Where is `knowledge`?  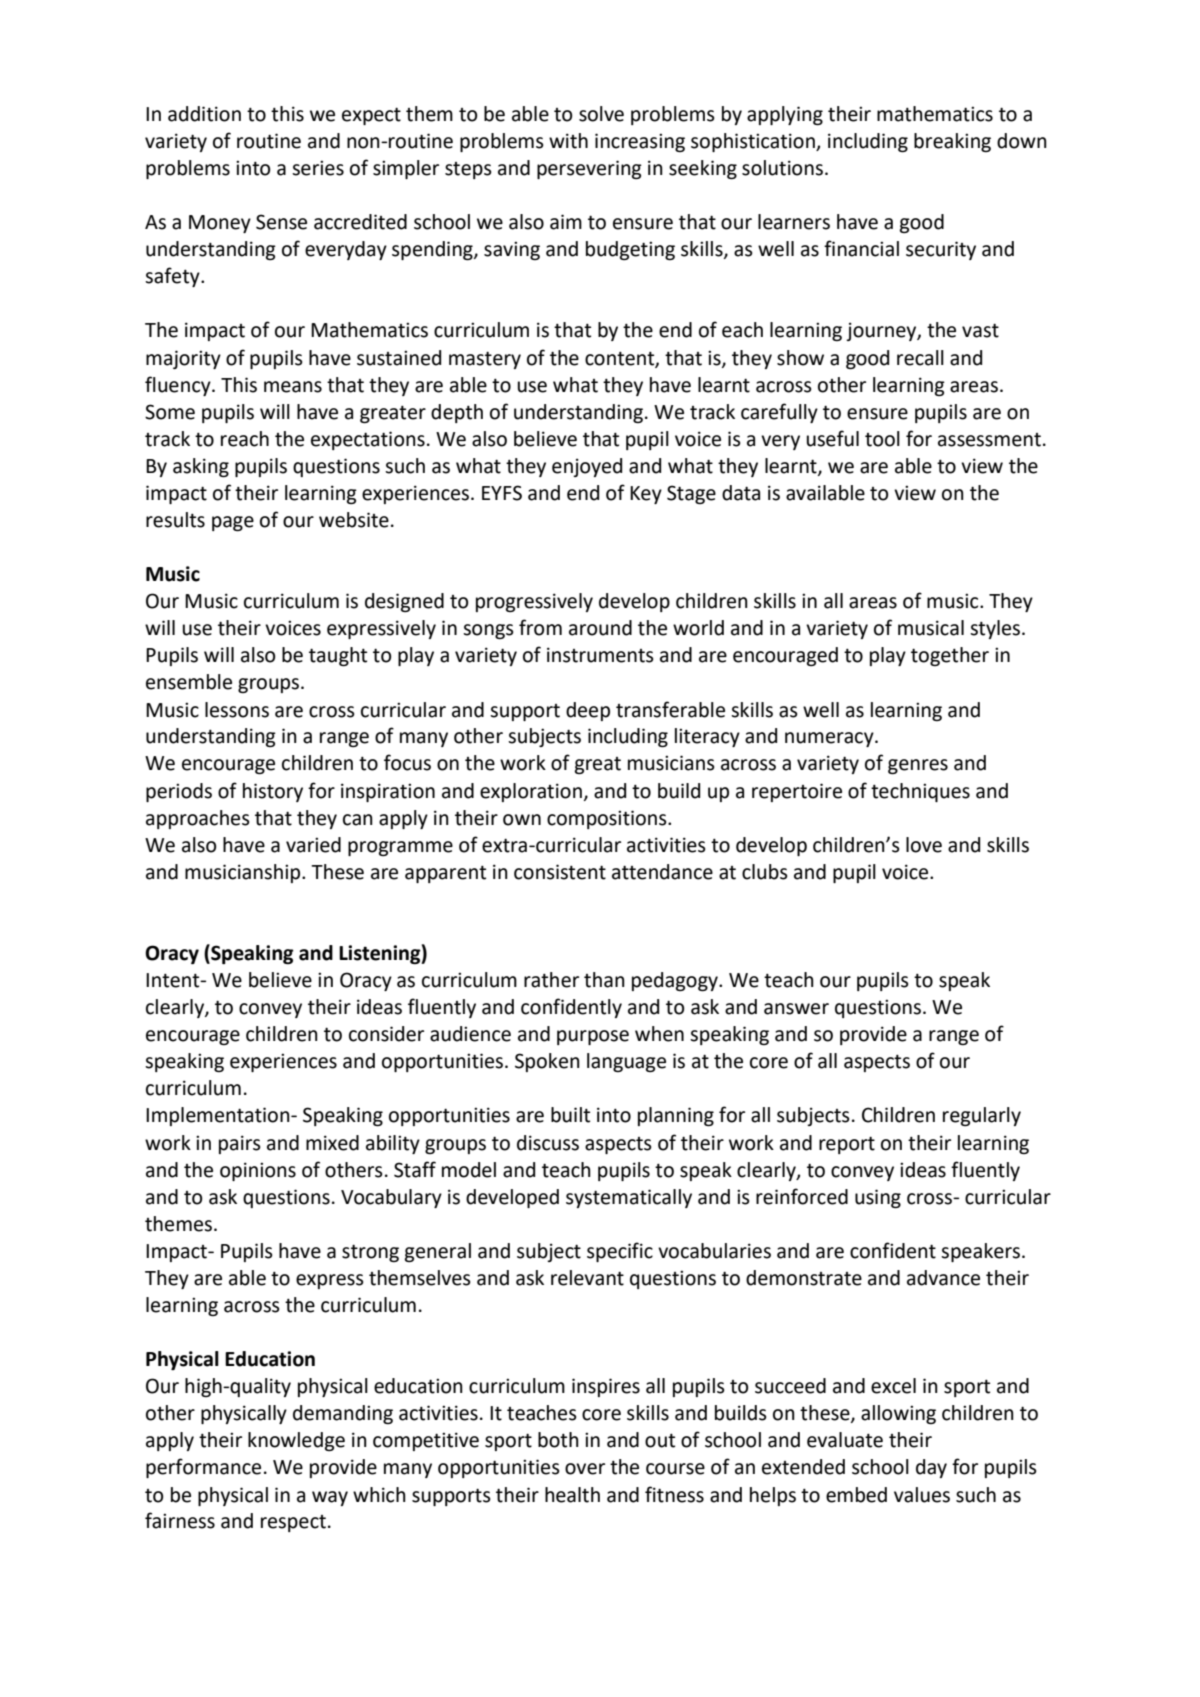
knowledge is located at coordinates (296, 1441).
